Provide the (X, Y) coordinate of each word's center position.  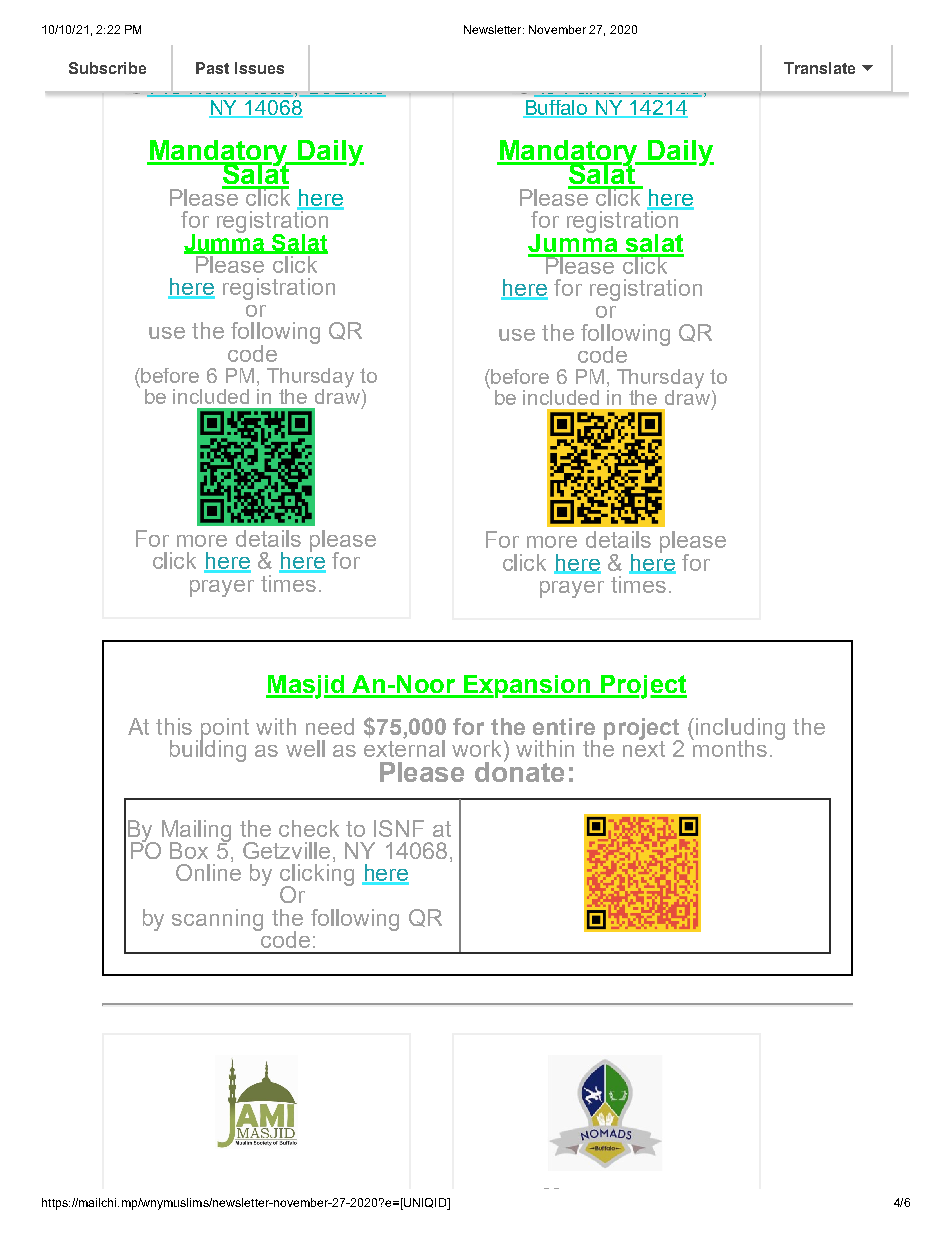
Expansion (527, 686)
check (309, 828)
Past (212, 68)
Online (208, 871)
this (174, 726)
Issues (259, 68)
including (740, 730)
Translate (819, 68)
